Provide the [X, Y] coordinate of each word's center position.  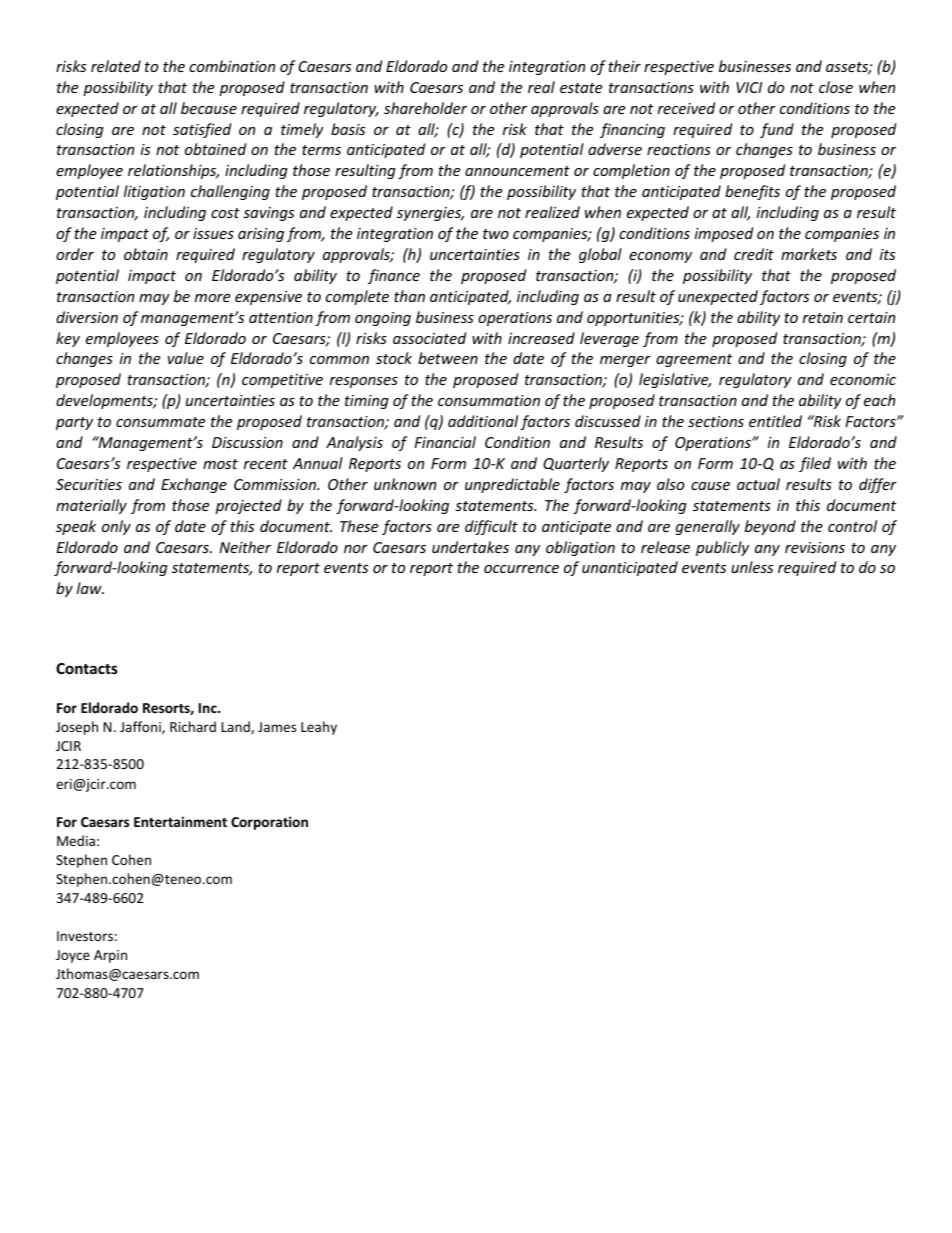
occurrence [521, 569]
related [116, 66]
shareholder [425, 108]
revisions [815, 547]
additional [483, 421]
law [90, 588]
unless [752, 567]
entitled [775, 421]
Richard [193, 726]
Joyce [73, 956]
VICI [749, 87]
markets [809, 254]
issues [213, 233]
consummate [160, 422]
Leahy [319, 728]
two [496, 234]
